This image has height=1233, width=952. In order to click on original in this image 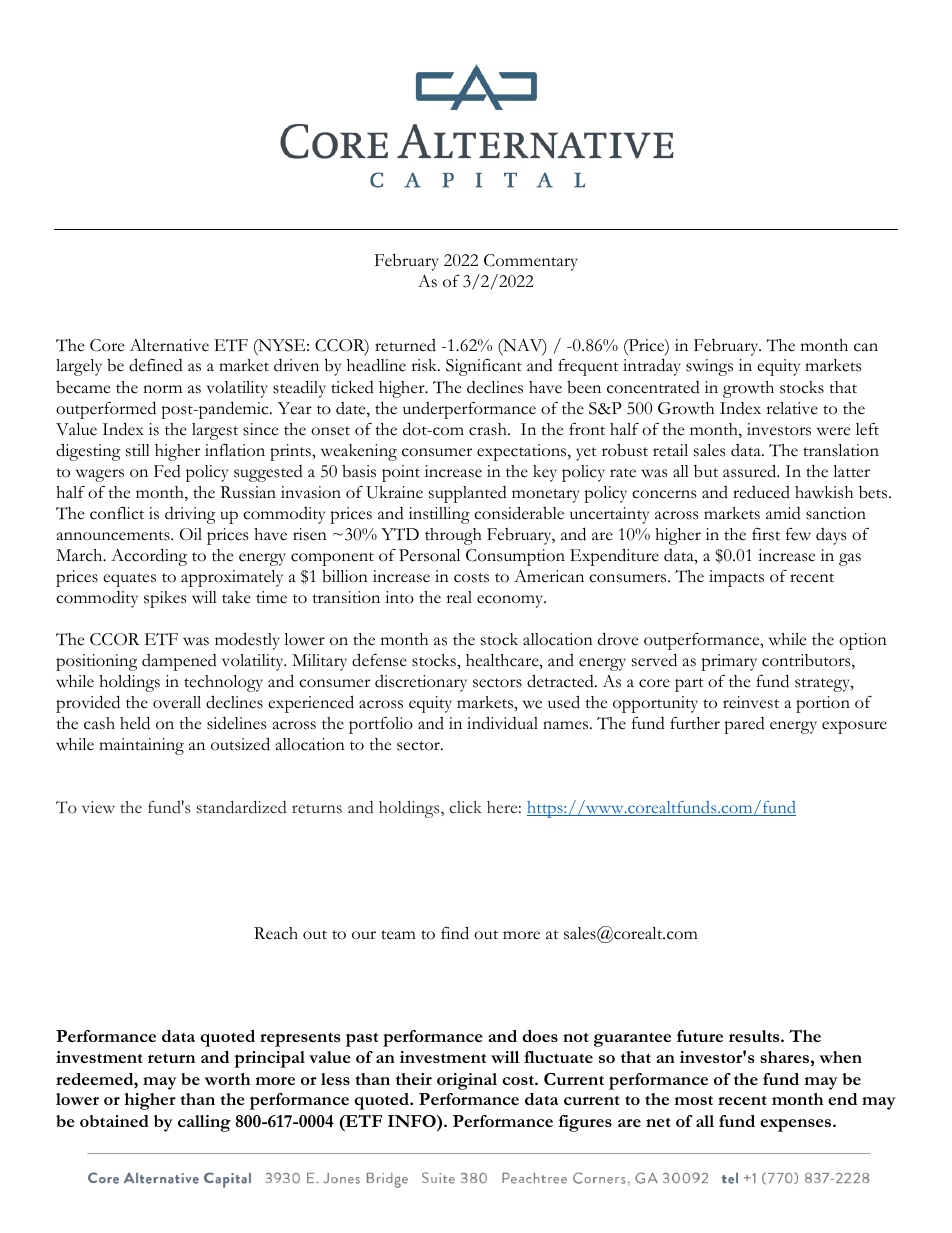, I will do `click(467, 1081)`.
